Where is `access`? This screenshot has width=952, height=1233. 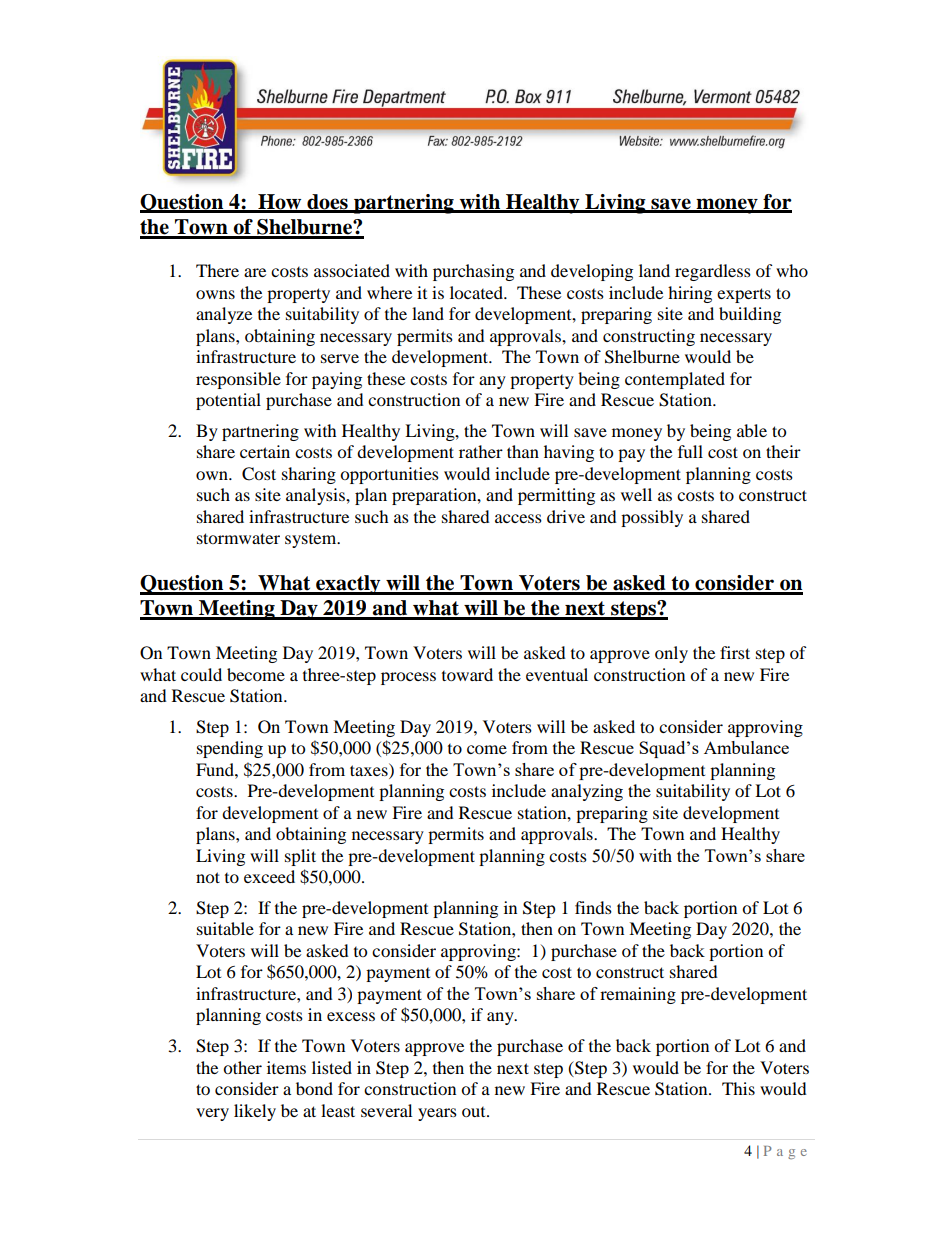
access is located at coordinates (518, 518).
